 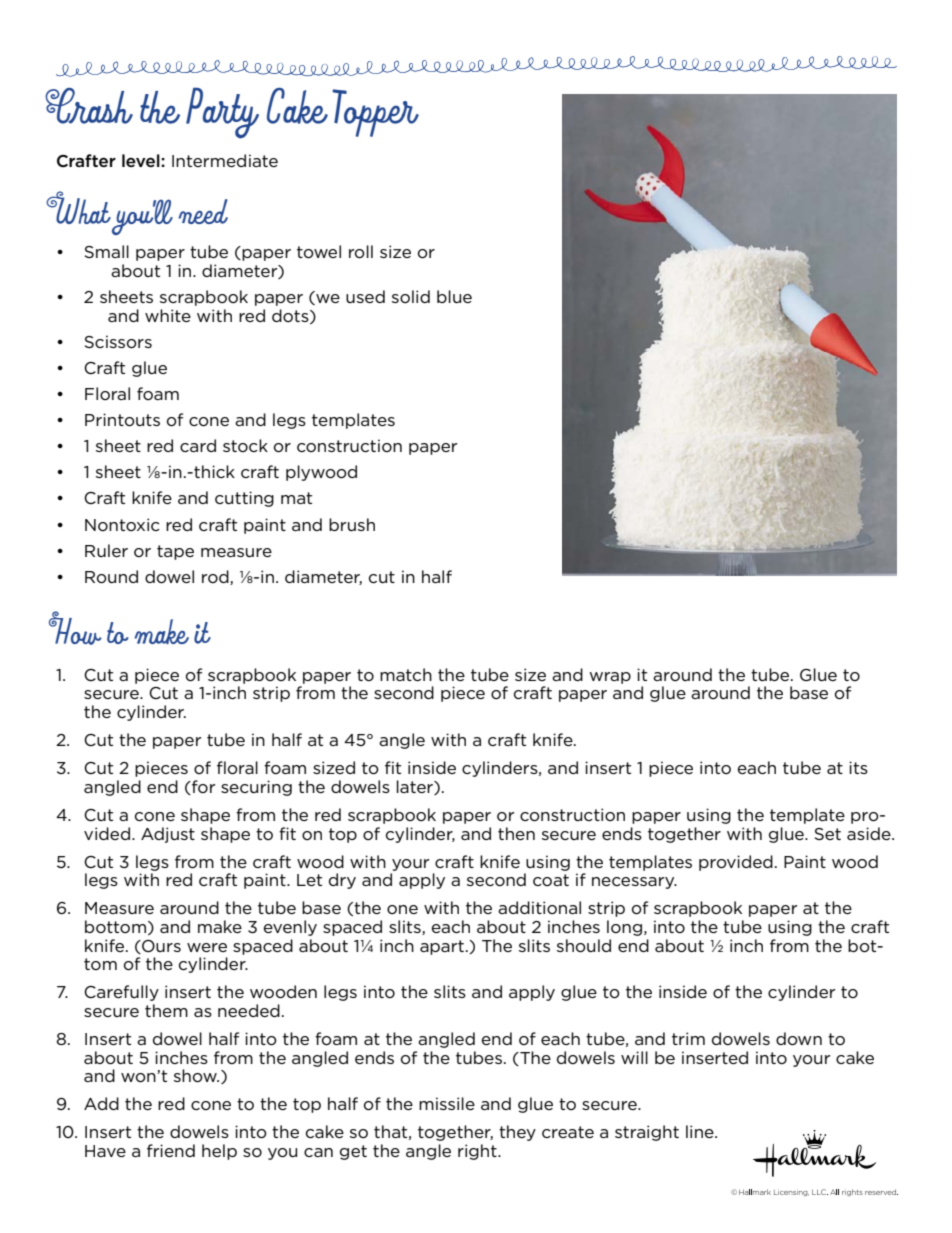 What do you see at coordinates (222, 113) in the image?
I see `Party` at bounding box center [222, 113].
